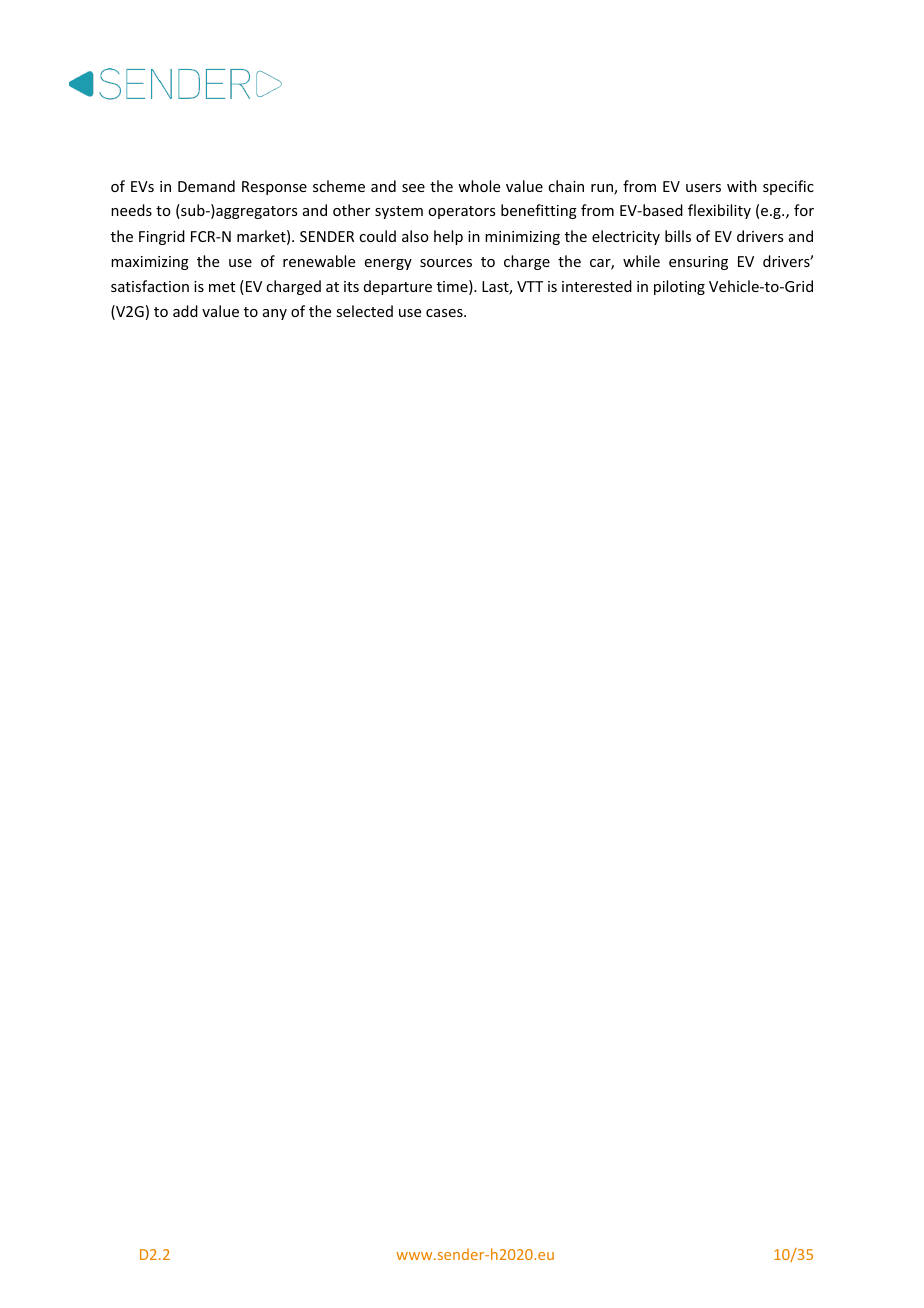  I want to click on flexibility, so click(719, 211).
